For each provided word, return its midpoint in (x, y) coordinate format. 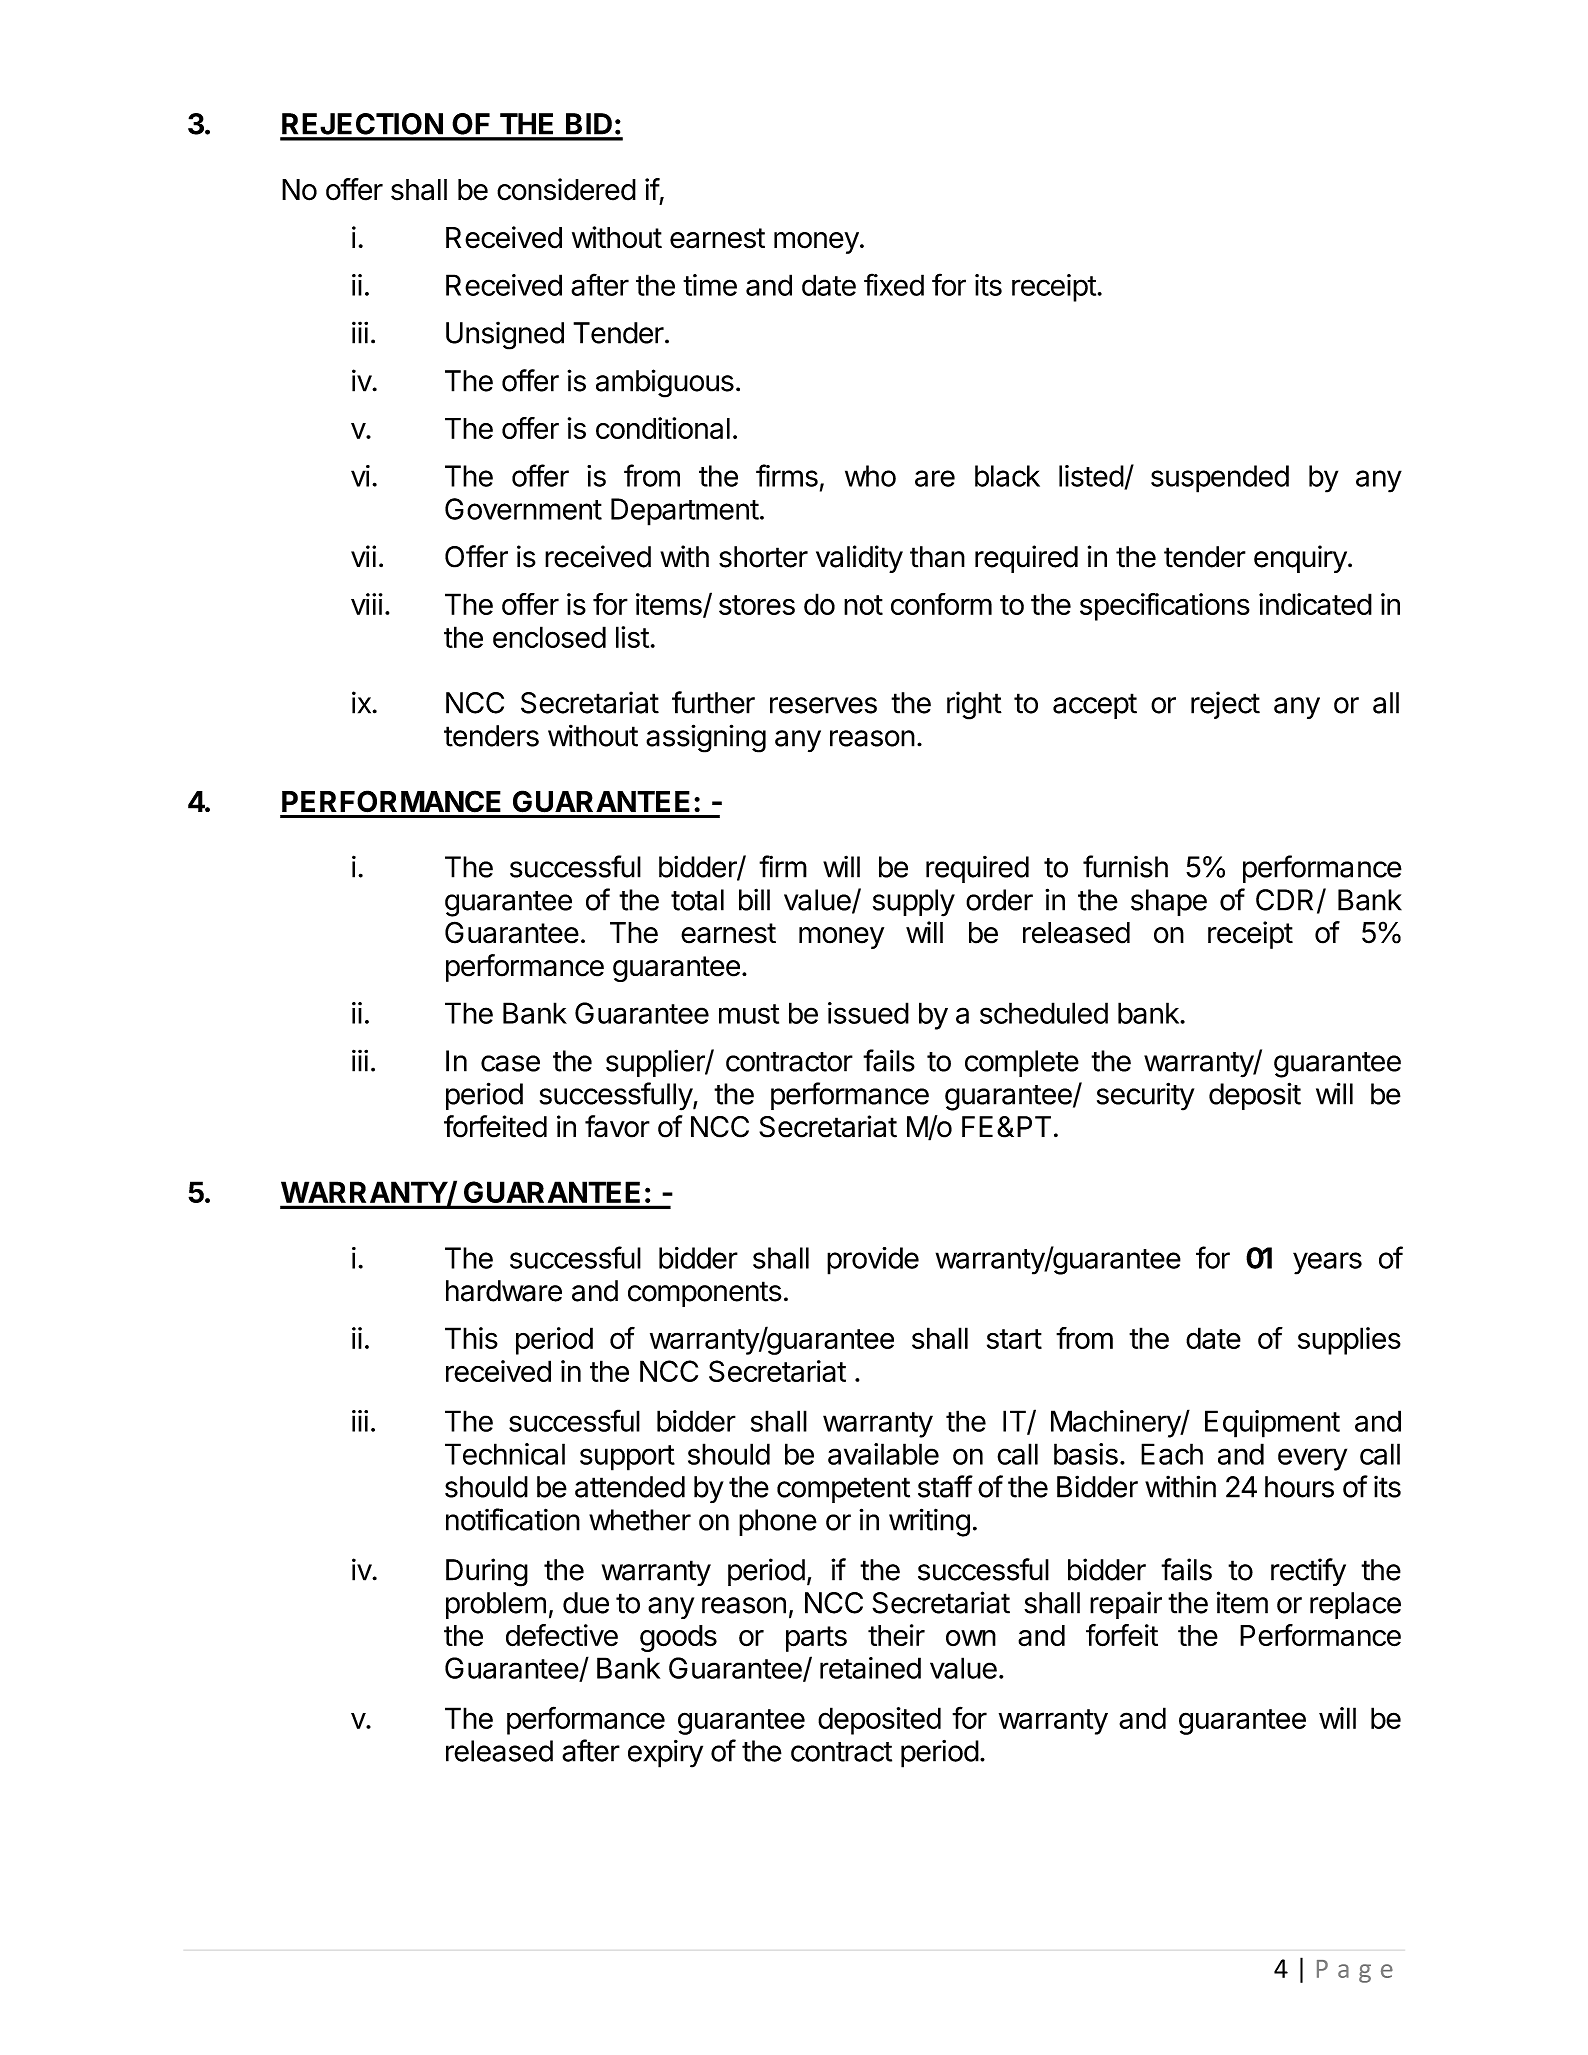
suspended (1220, 479)
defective (562, 1635)
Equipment (1272, 1424)
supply (914, 903)
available (883, 1454)
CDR (1287, 901)
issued (868, 1013)
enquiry (1300, 559)
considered (566, 189)
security (1145, 1096)
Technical (505, 1454)
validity (859, 559)
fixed (894, 284)
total (697, 900)
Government (523, 509)
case (510, 1063)
